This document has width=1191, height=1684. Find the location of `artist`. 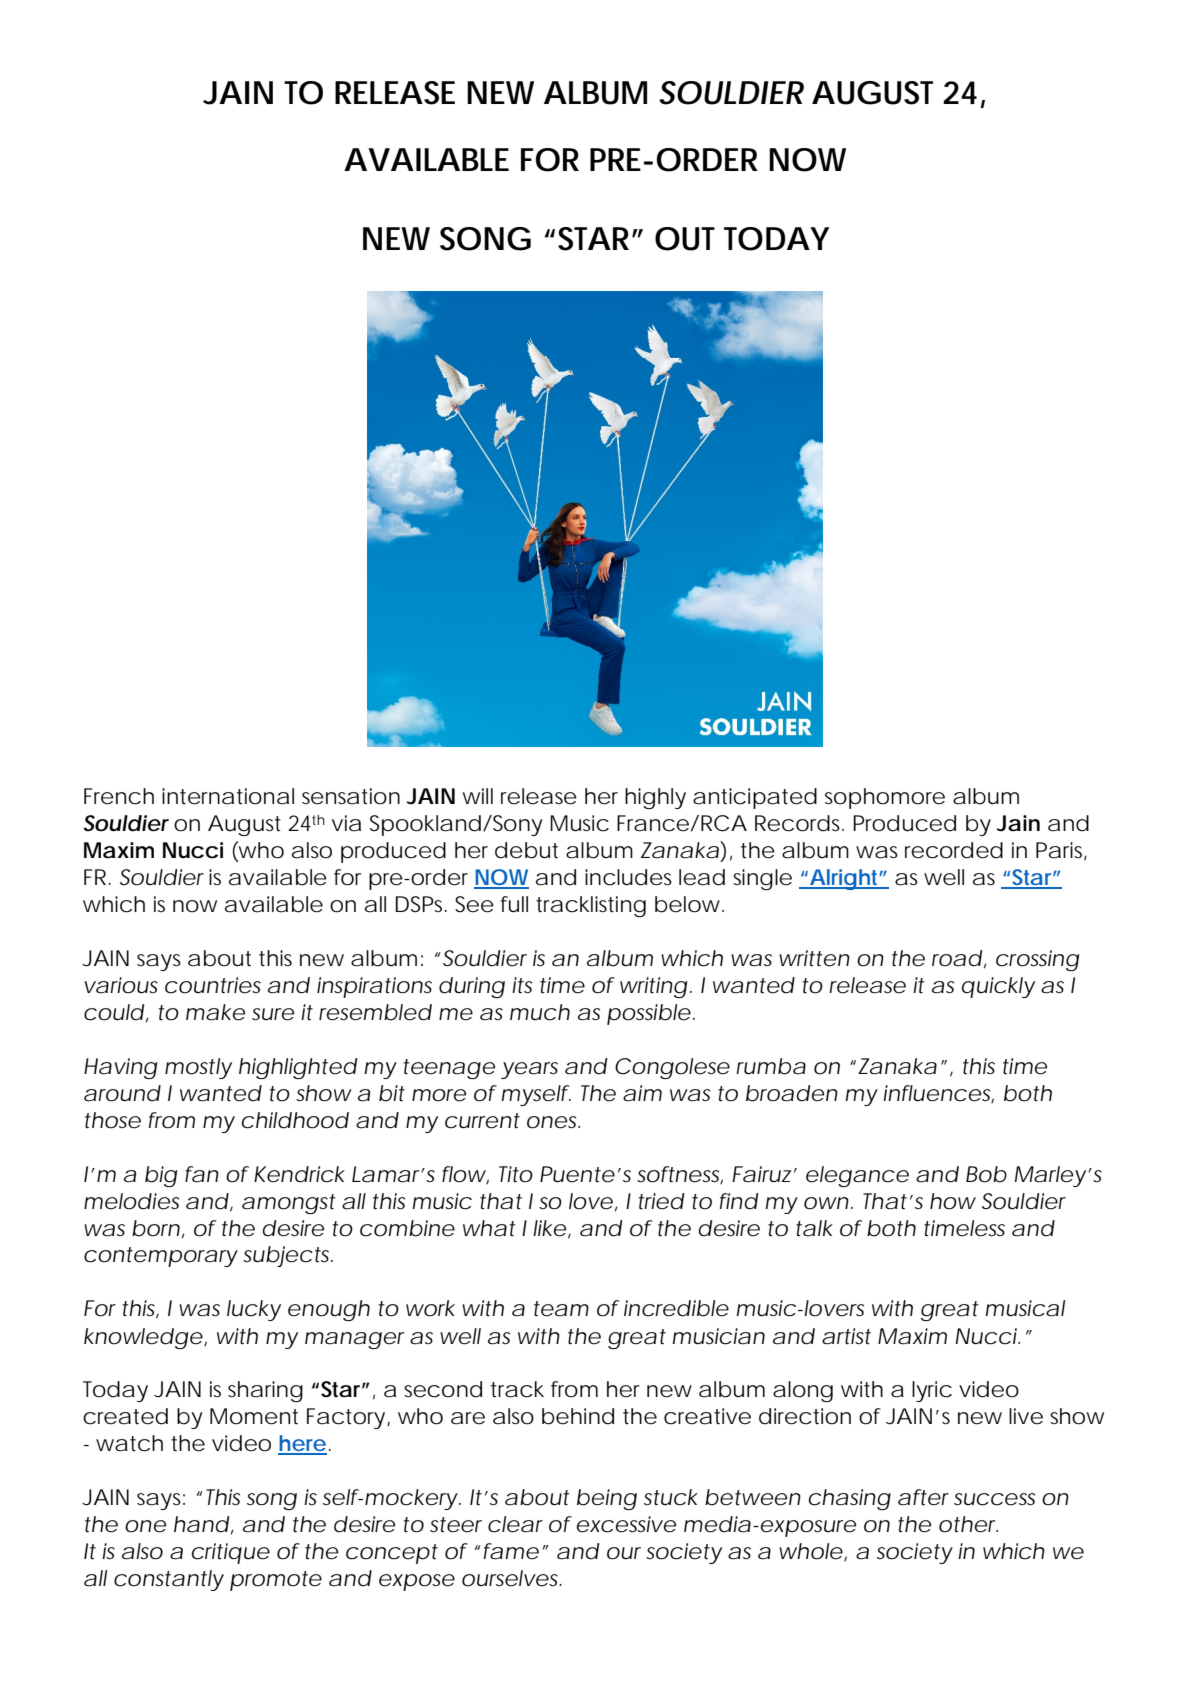

artist is located at coordinates (846, 1336).
